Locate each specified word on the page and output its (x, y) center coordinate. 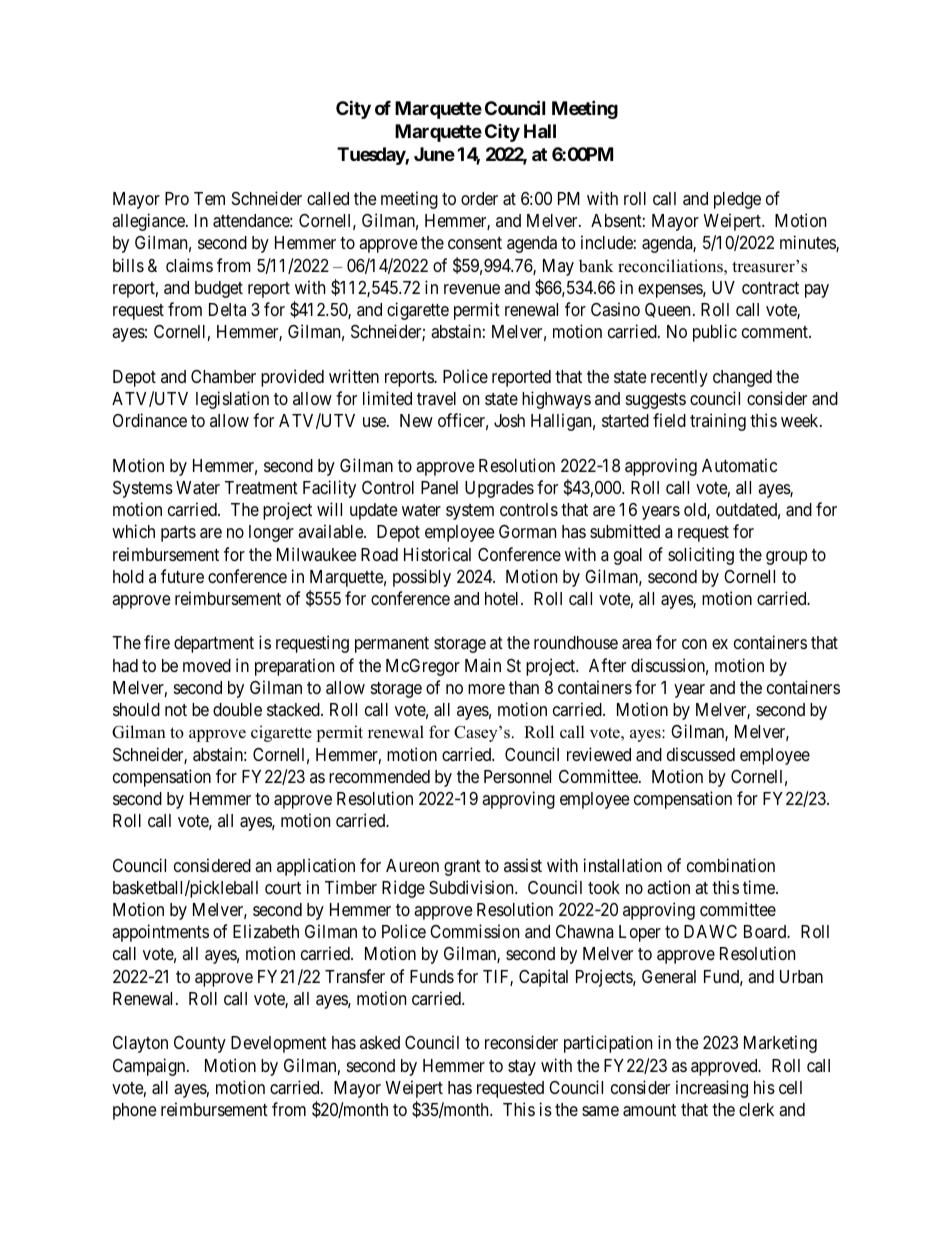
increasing (712, 1089)
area (637, 644)
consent (475, 243)
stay (522, 1068)
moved (207, 665)
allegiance (149, 222)
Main (483, 665)
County (200, 1044)
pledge (737, 200)
